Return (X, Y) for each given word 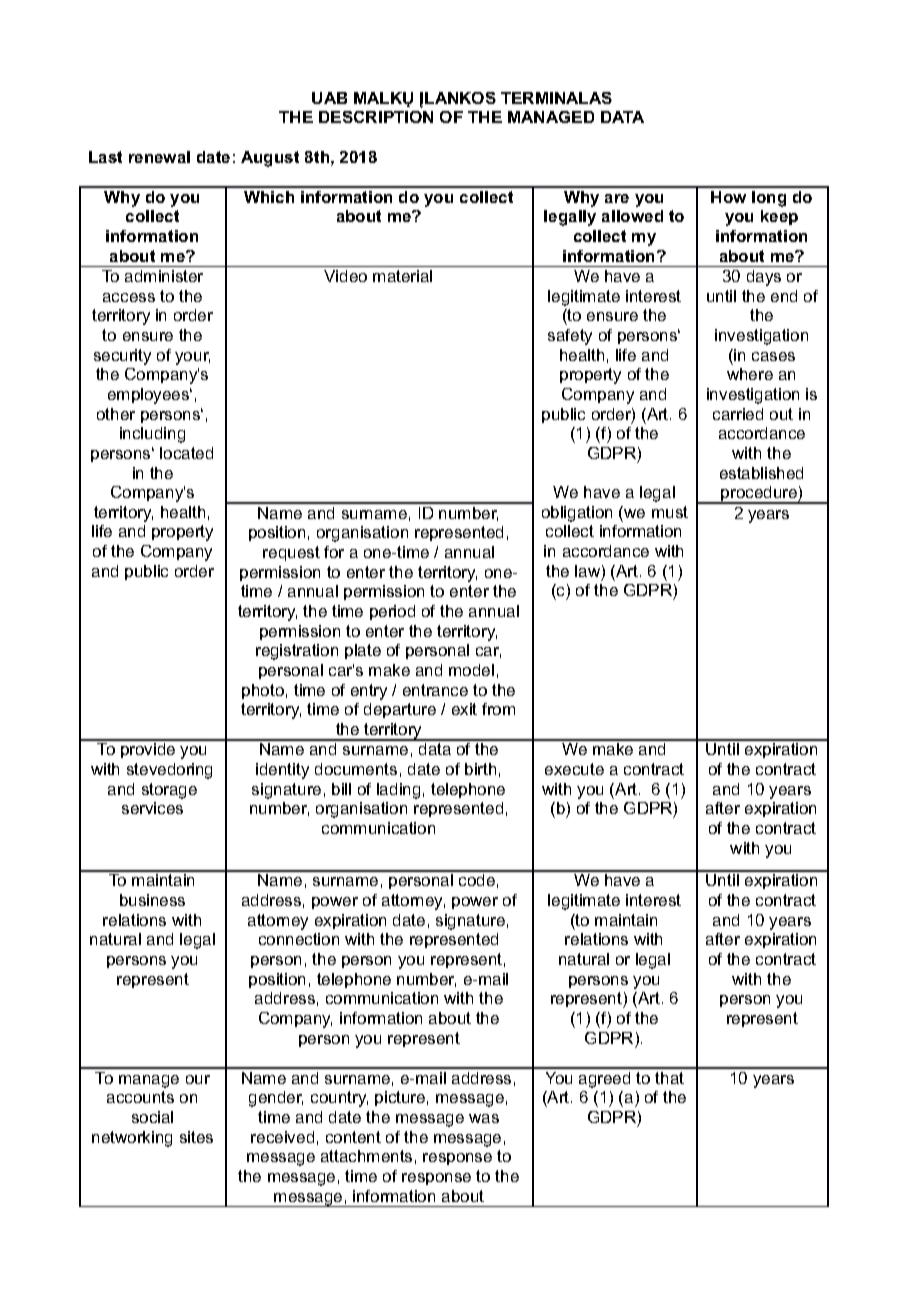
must (670, 512)
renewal (159, 157)
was (484, 1118)
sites (196, 1137)
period (392, 612)
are (617, 198)
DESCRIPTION (376, 117)
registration (297, 652)
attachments (366, 1156)
